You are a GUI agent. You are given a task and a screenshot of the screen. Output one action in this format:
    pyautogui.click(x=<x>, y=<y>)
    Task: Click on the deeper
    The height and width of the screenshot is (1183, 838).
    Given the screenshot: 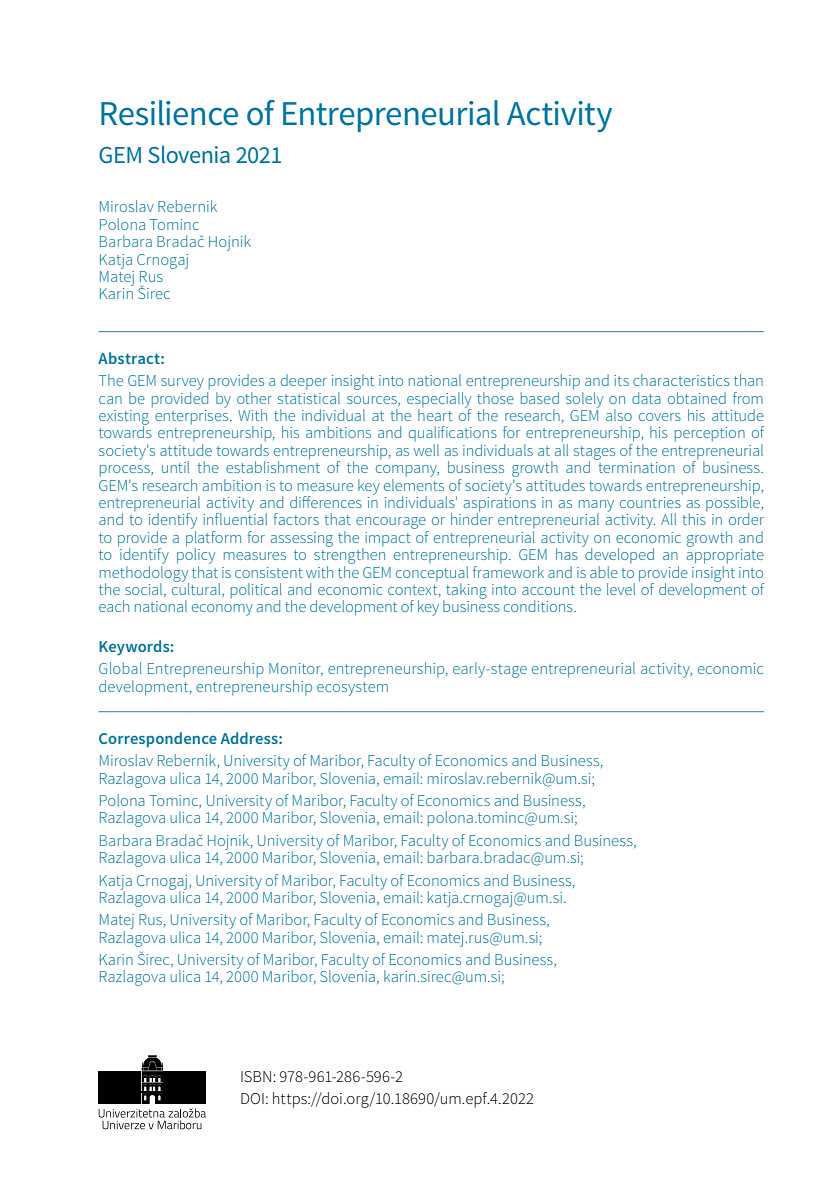 What is the action you would take?
    pyautogui.click(x=304, y=381)
